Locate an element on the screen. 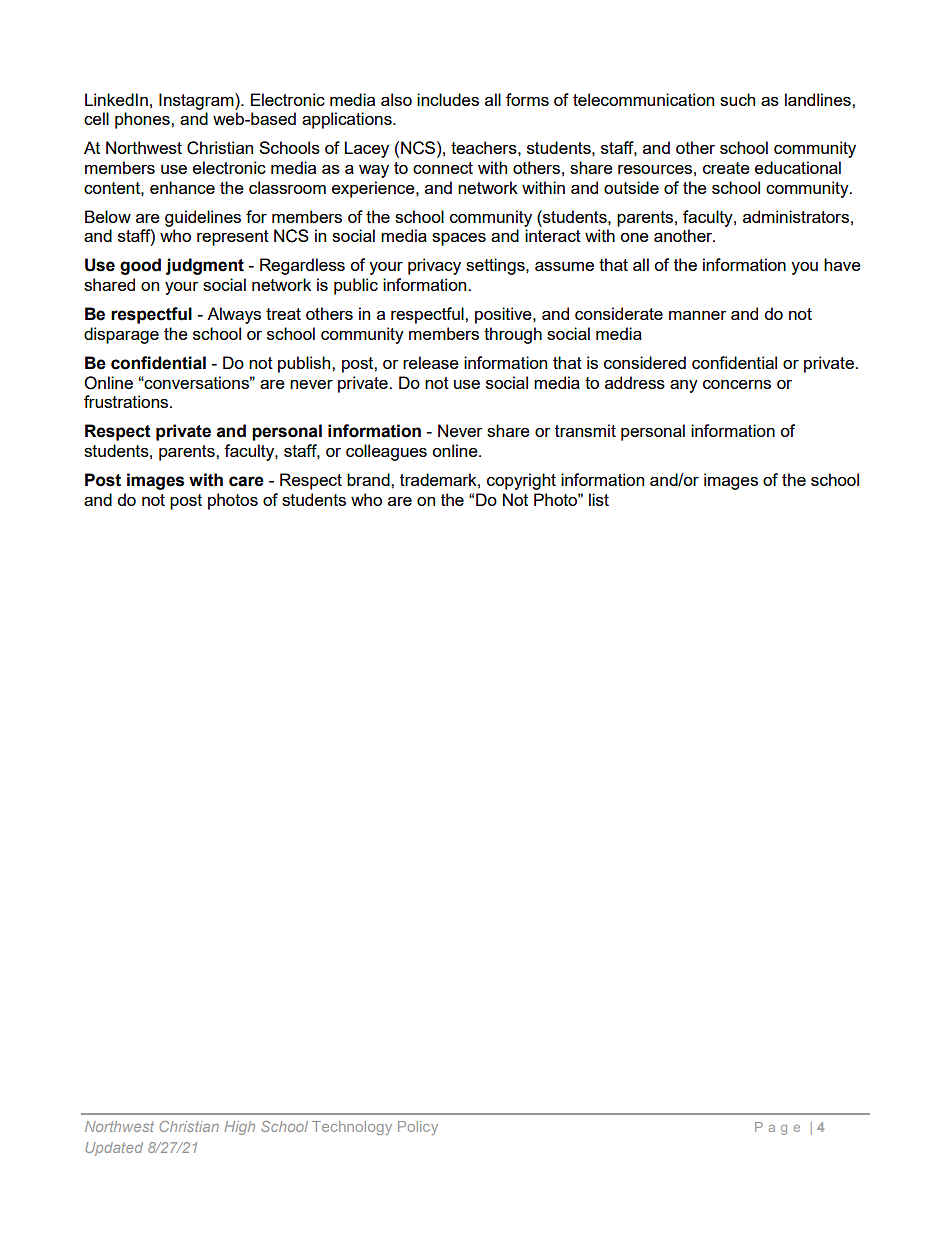 The width and height of the screenshot is (952, 1233). Instagram is located at coordinates (197, 101).
